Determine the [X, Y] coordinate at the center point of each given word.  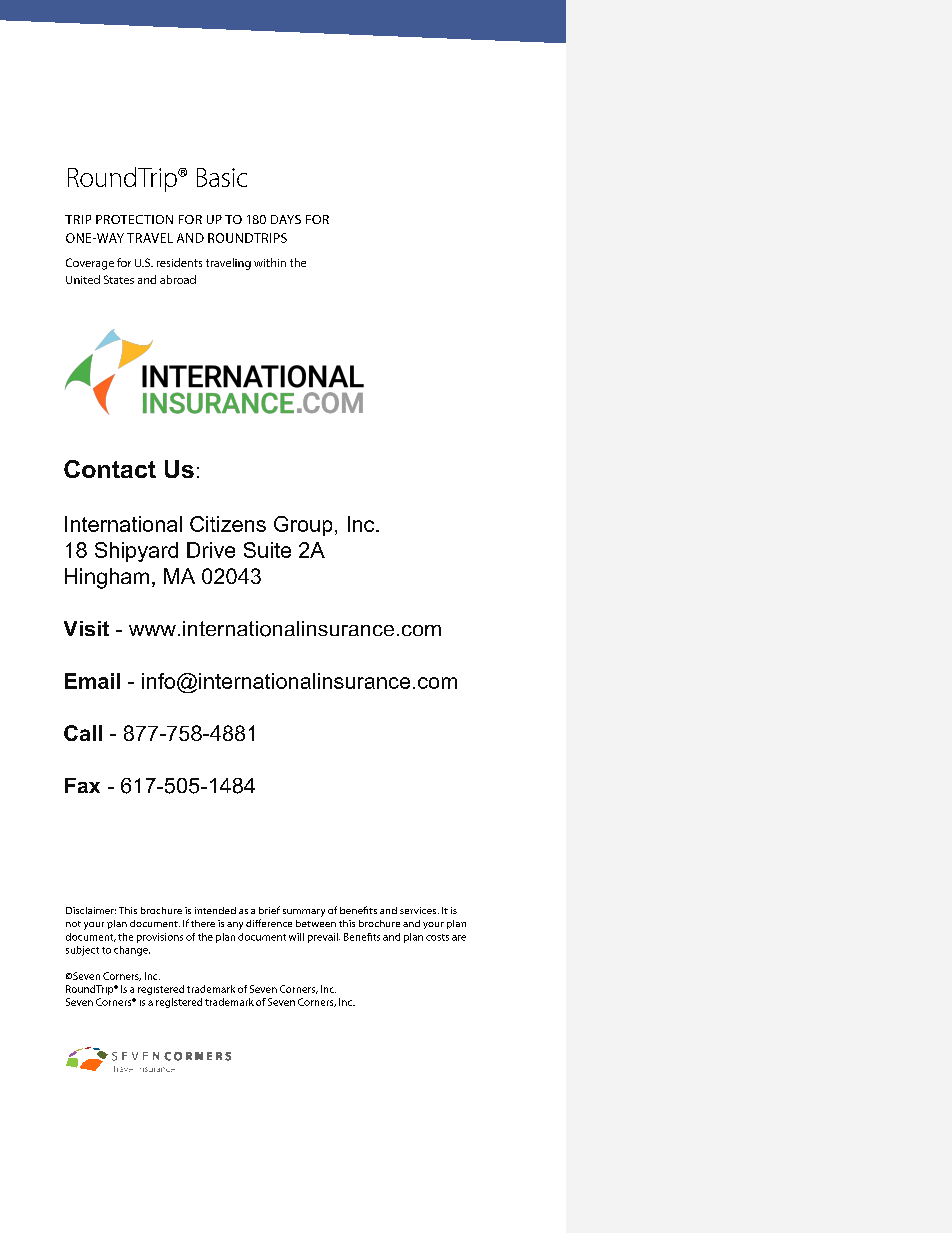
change [132, 951]
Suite [267, 550]
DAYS [286, 219]
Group [303, 526]
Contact [110, 469]
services [419, 910]
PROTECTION [134, 219]
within [270, 262]
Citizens [228, 524]
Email [92, 681]
